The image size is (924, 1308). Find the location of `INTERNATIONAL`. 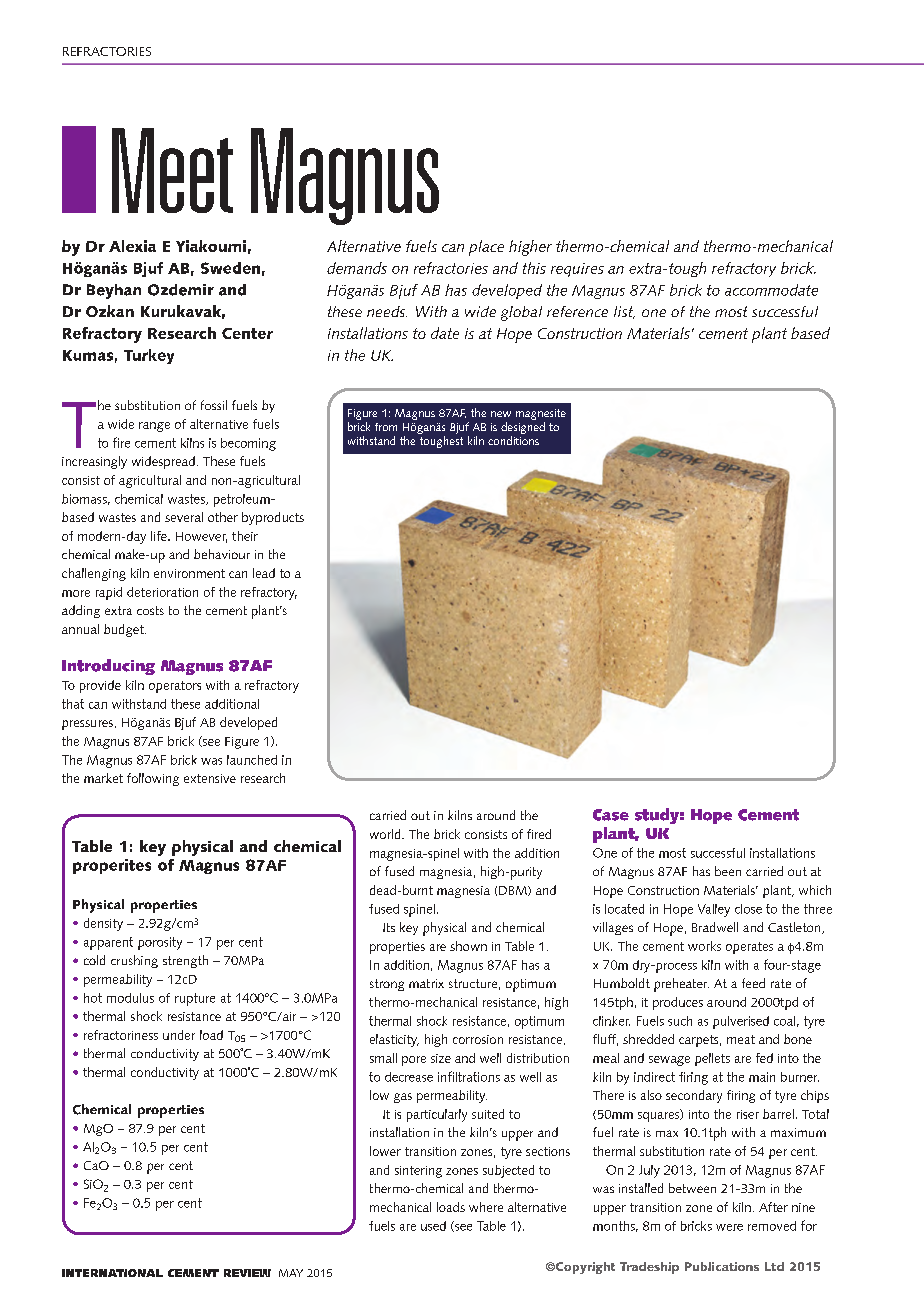

INTERNATIONAL is located at coordinates (112, 1273).
